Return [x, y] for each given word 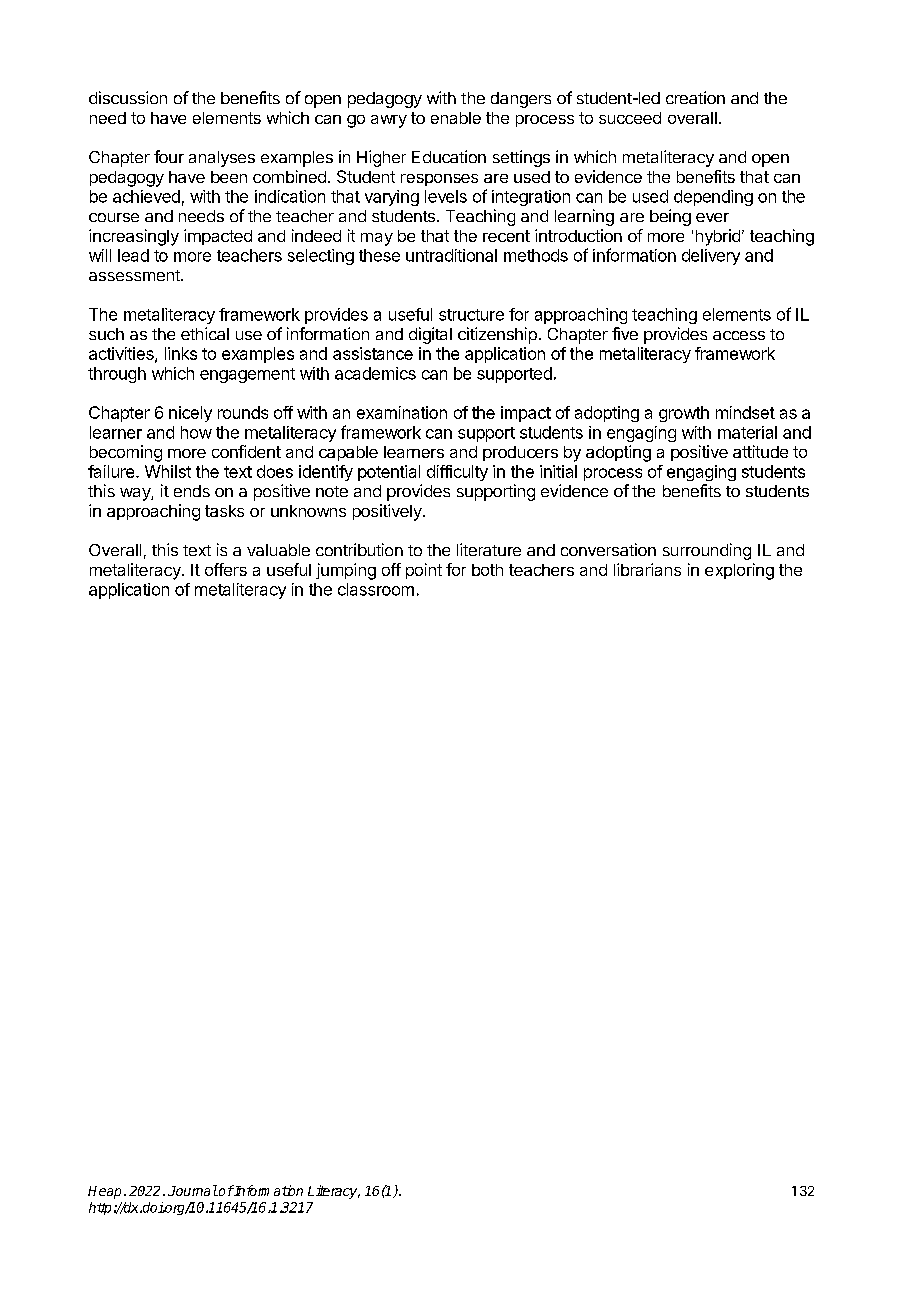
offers [226, 569]
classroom [376, 589]
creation [695, 97]
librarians [647, 569]
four [169, 156]
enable [456, 118]
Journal [193, 1190]
